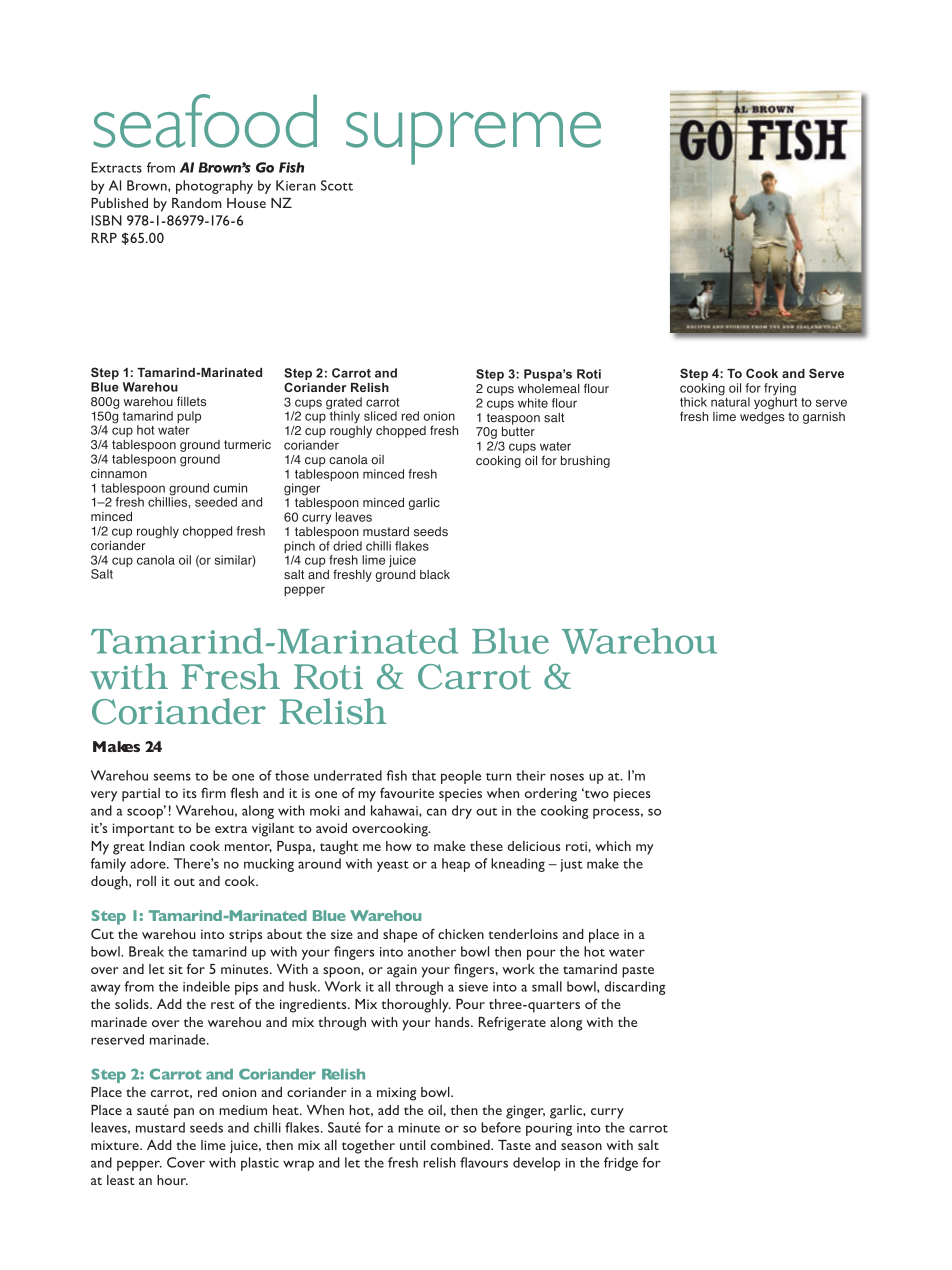  Describe the element at coordinates (190, 793) in the screenshot. I see `its` at that location.
